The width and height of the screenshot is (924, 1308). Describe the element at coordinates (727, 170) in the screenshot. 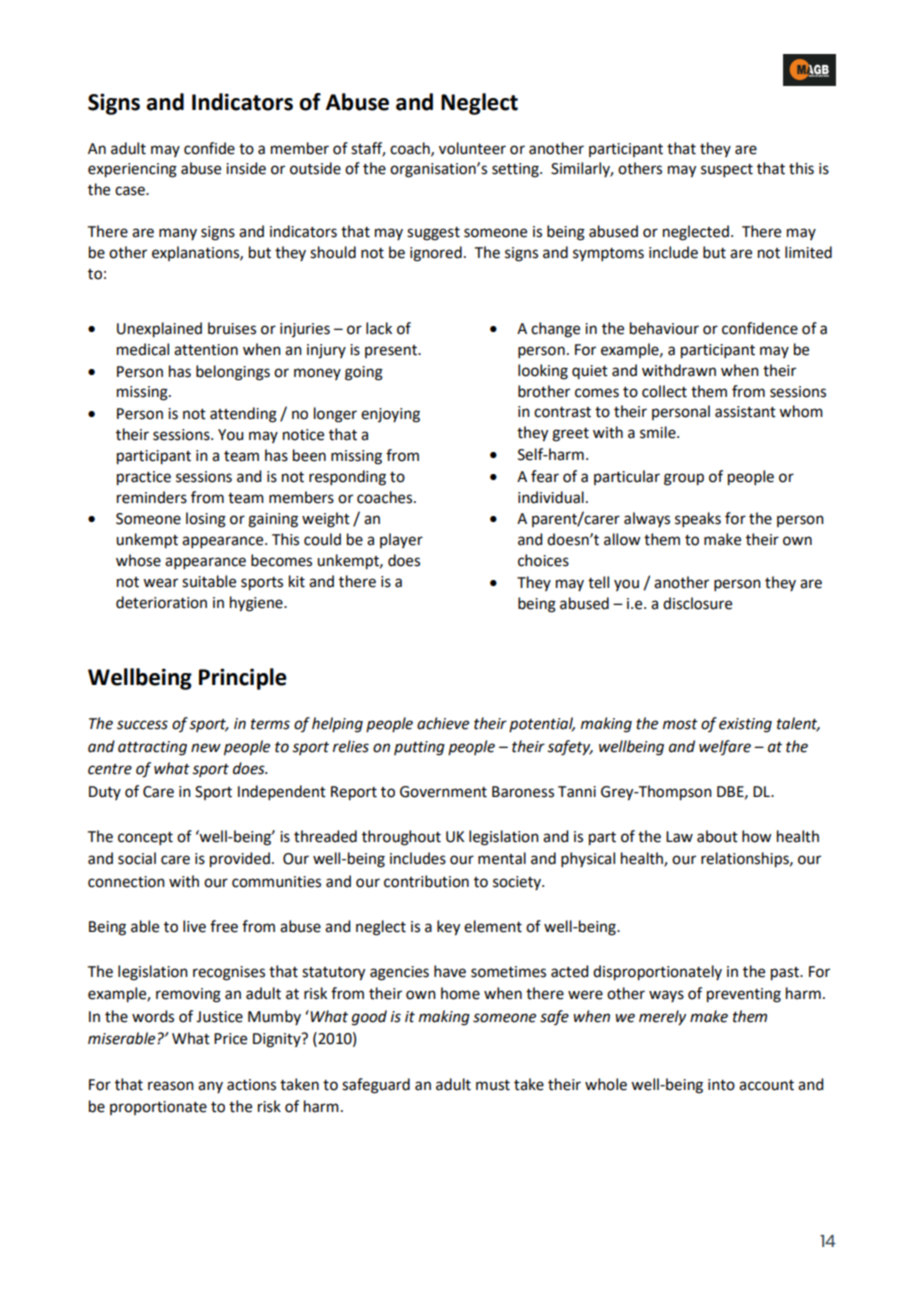

I see `suspect` at that location.
